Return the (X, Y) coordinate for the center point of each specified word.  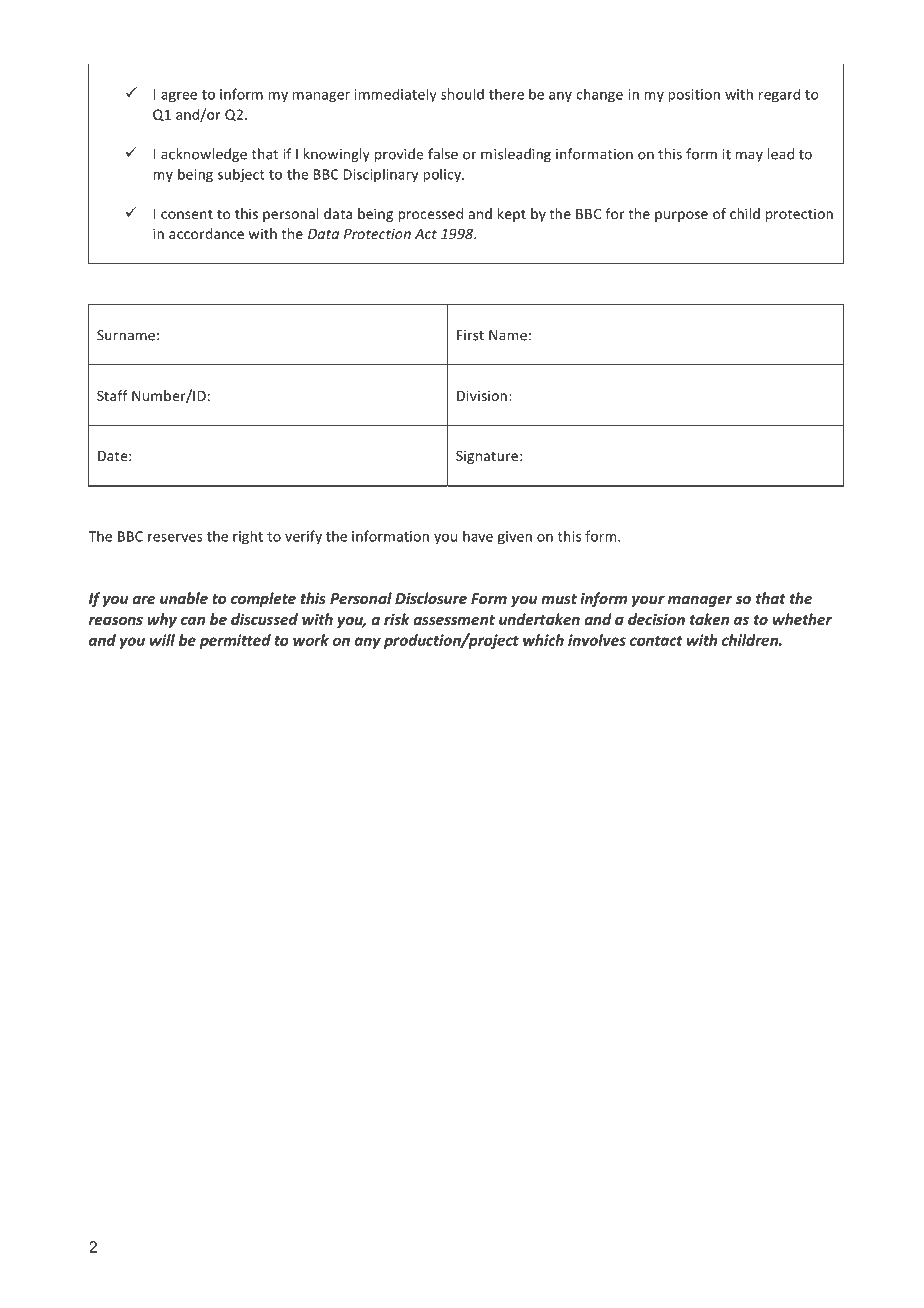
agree (179, 97)
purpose (681, 216)
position (694, 96)
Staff (112, 395)
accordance (206, 233)
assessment (454, 620)
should (462, 94)
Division (482, 395)
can (193, 621)
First (470, 335)
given (515, 538)
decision (656, 619)
